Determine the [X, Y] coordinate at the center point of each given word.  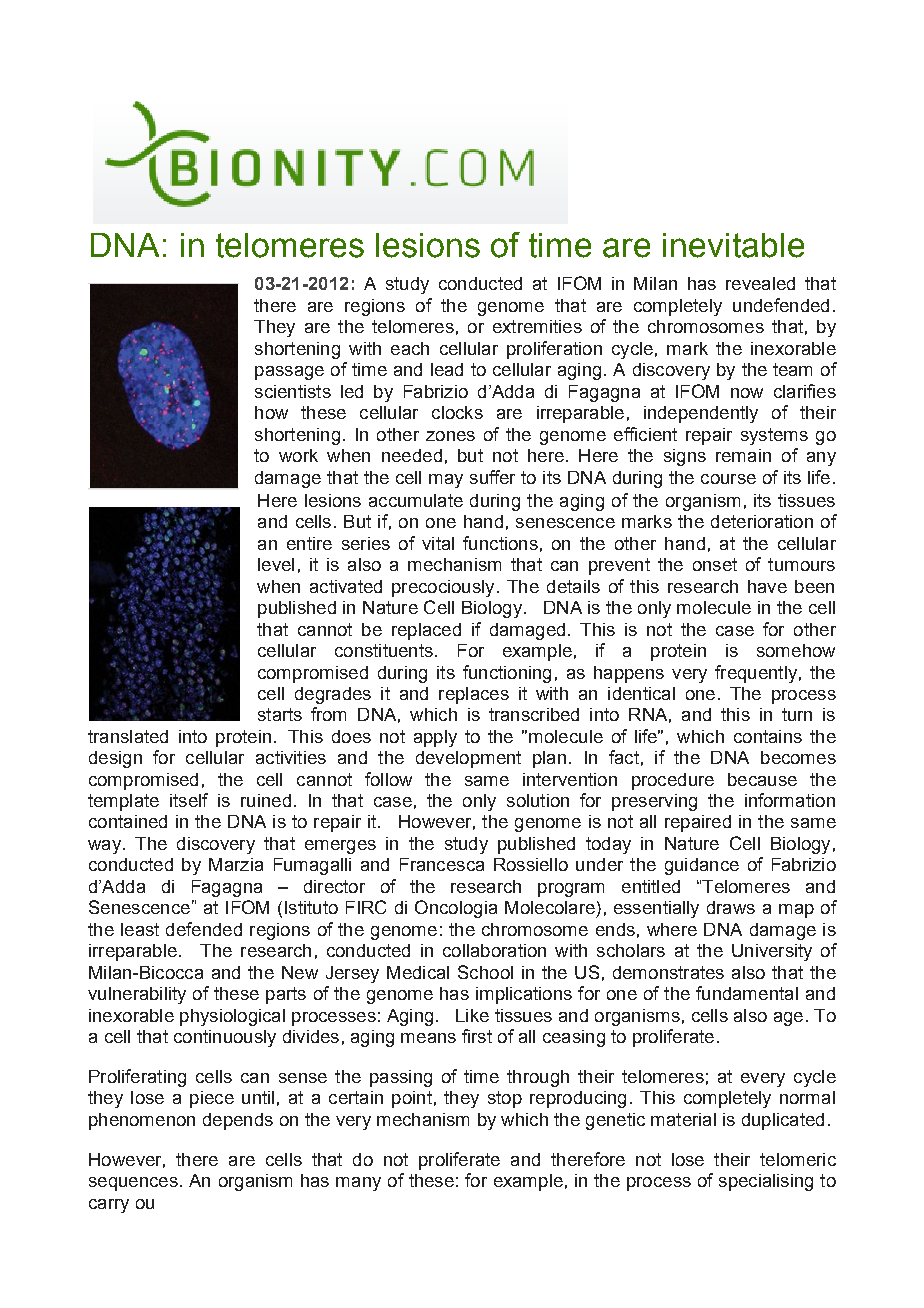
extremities [537, 326]
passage [289, 373]
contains [768, 736]
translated [128, 736]
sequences [133, 1184]
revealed [760, 283]
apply [435, 738]
